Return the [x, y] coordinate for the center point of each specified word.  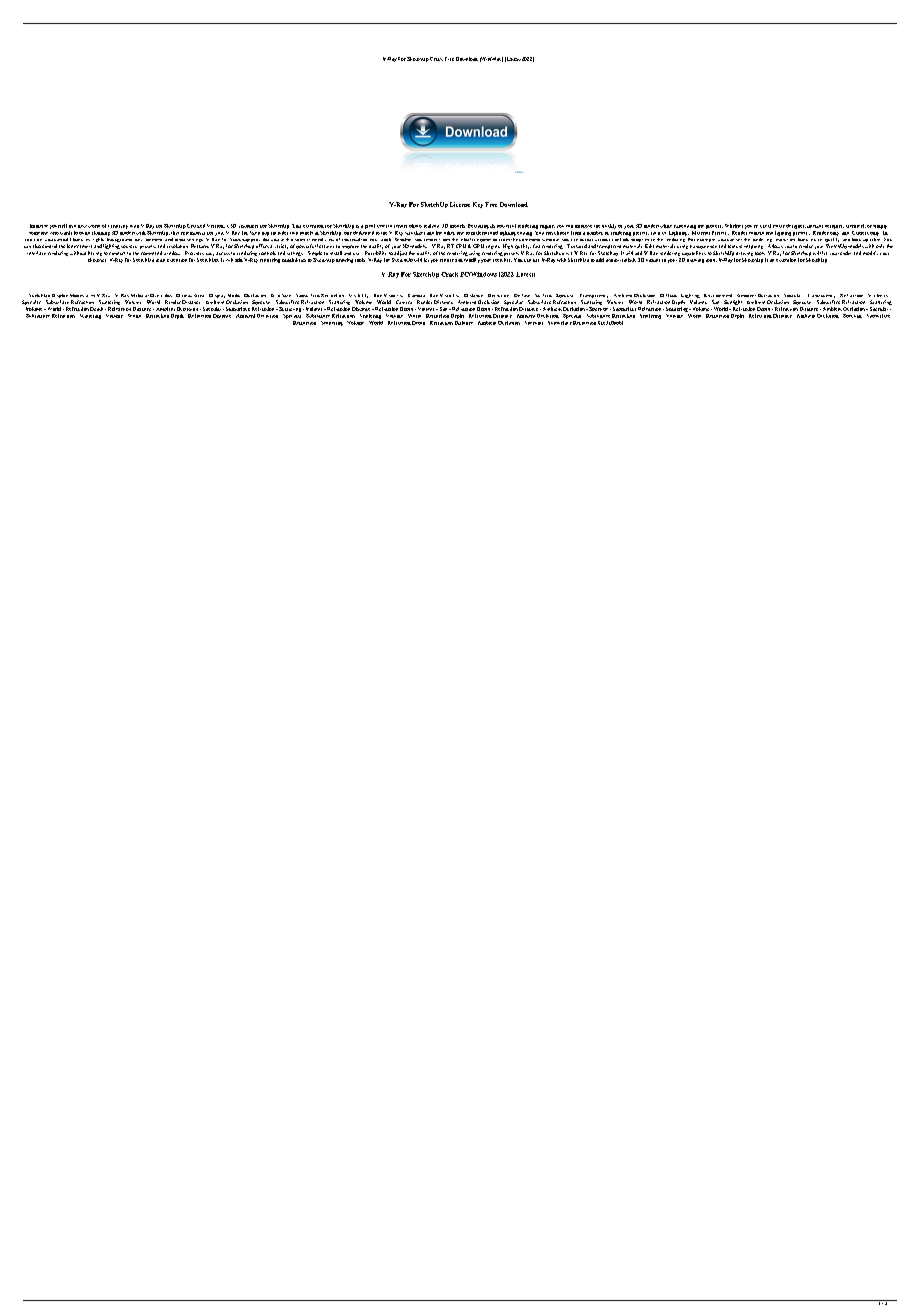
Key [478, 205]
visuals [653, 260]
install [336, 253]
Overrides [161, 295]
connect [117, 253]
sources [129, 246]
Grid [275, 295]
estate [779, 226]
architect [856, 226]
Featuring [478, 226]
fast [536, 246]
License [460, 204]
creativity [118, 227]
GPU [478, 246]
